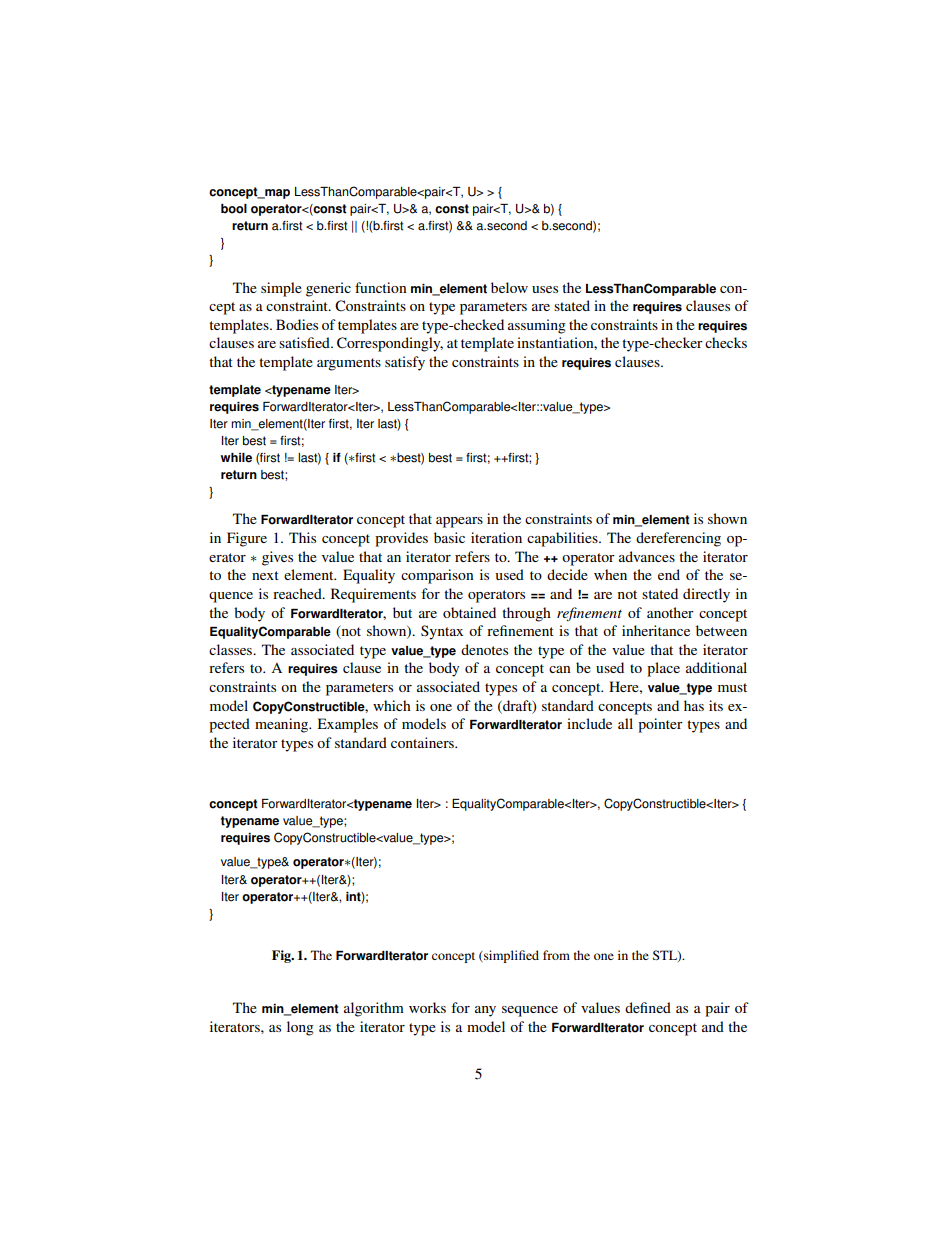 Image resolution: width=952 pixels, height=1233 pixels. What do you see at coordinates (485, 1011) in the screenshot?
I see `any` at bounding box center [485, 1011].
